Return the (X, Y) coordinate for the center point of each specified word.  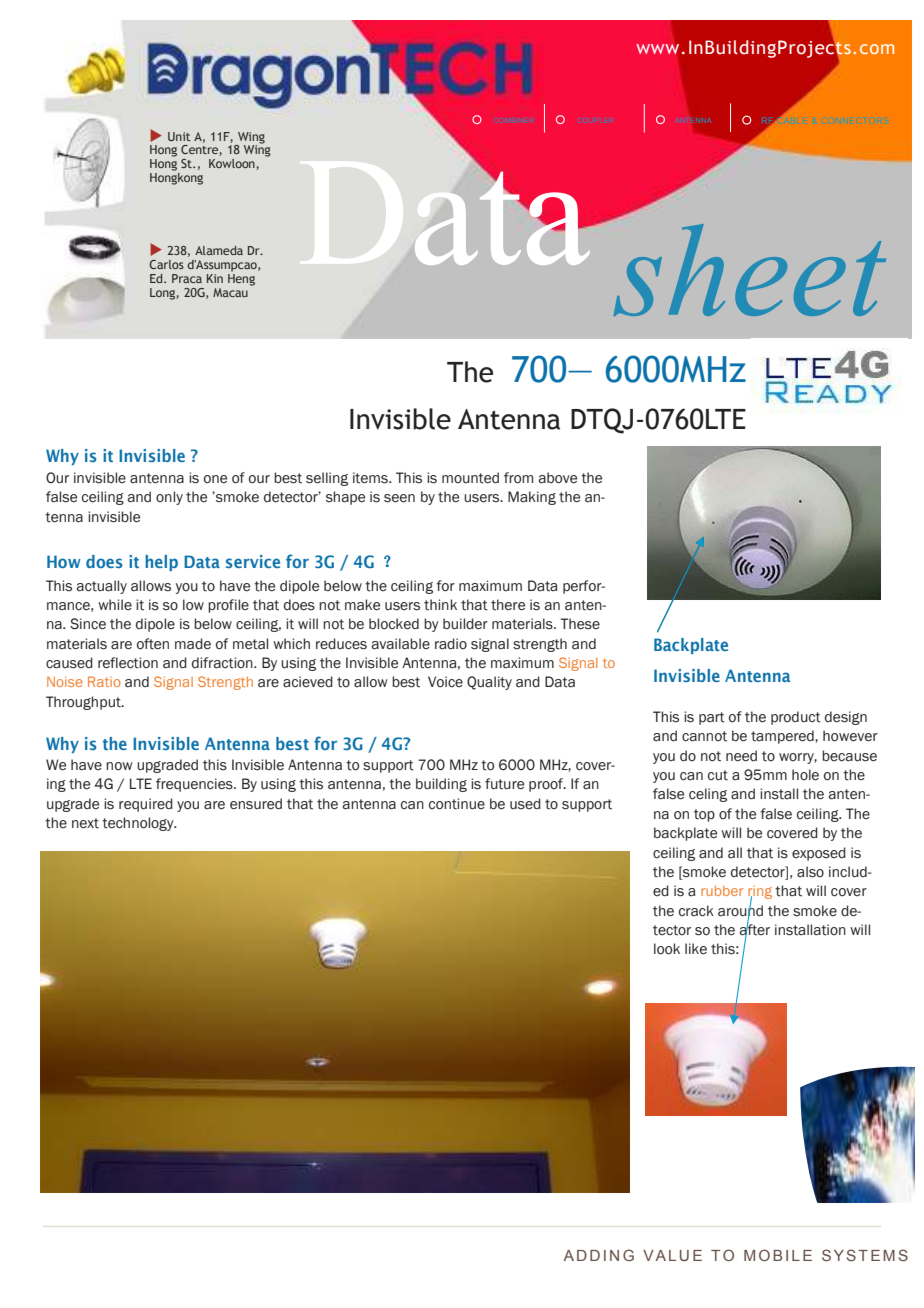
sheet (750, 270)
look (667, 949)
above (557, 478)
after (754, 930)
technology (139, 824)
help (161, 563)
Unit (179, 136)
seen (399, 498)
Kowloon (233, 164)
